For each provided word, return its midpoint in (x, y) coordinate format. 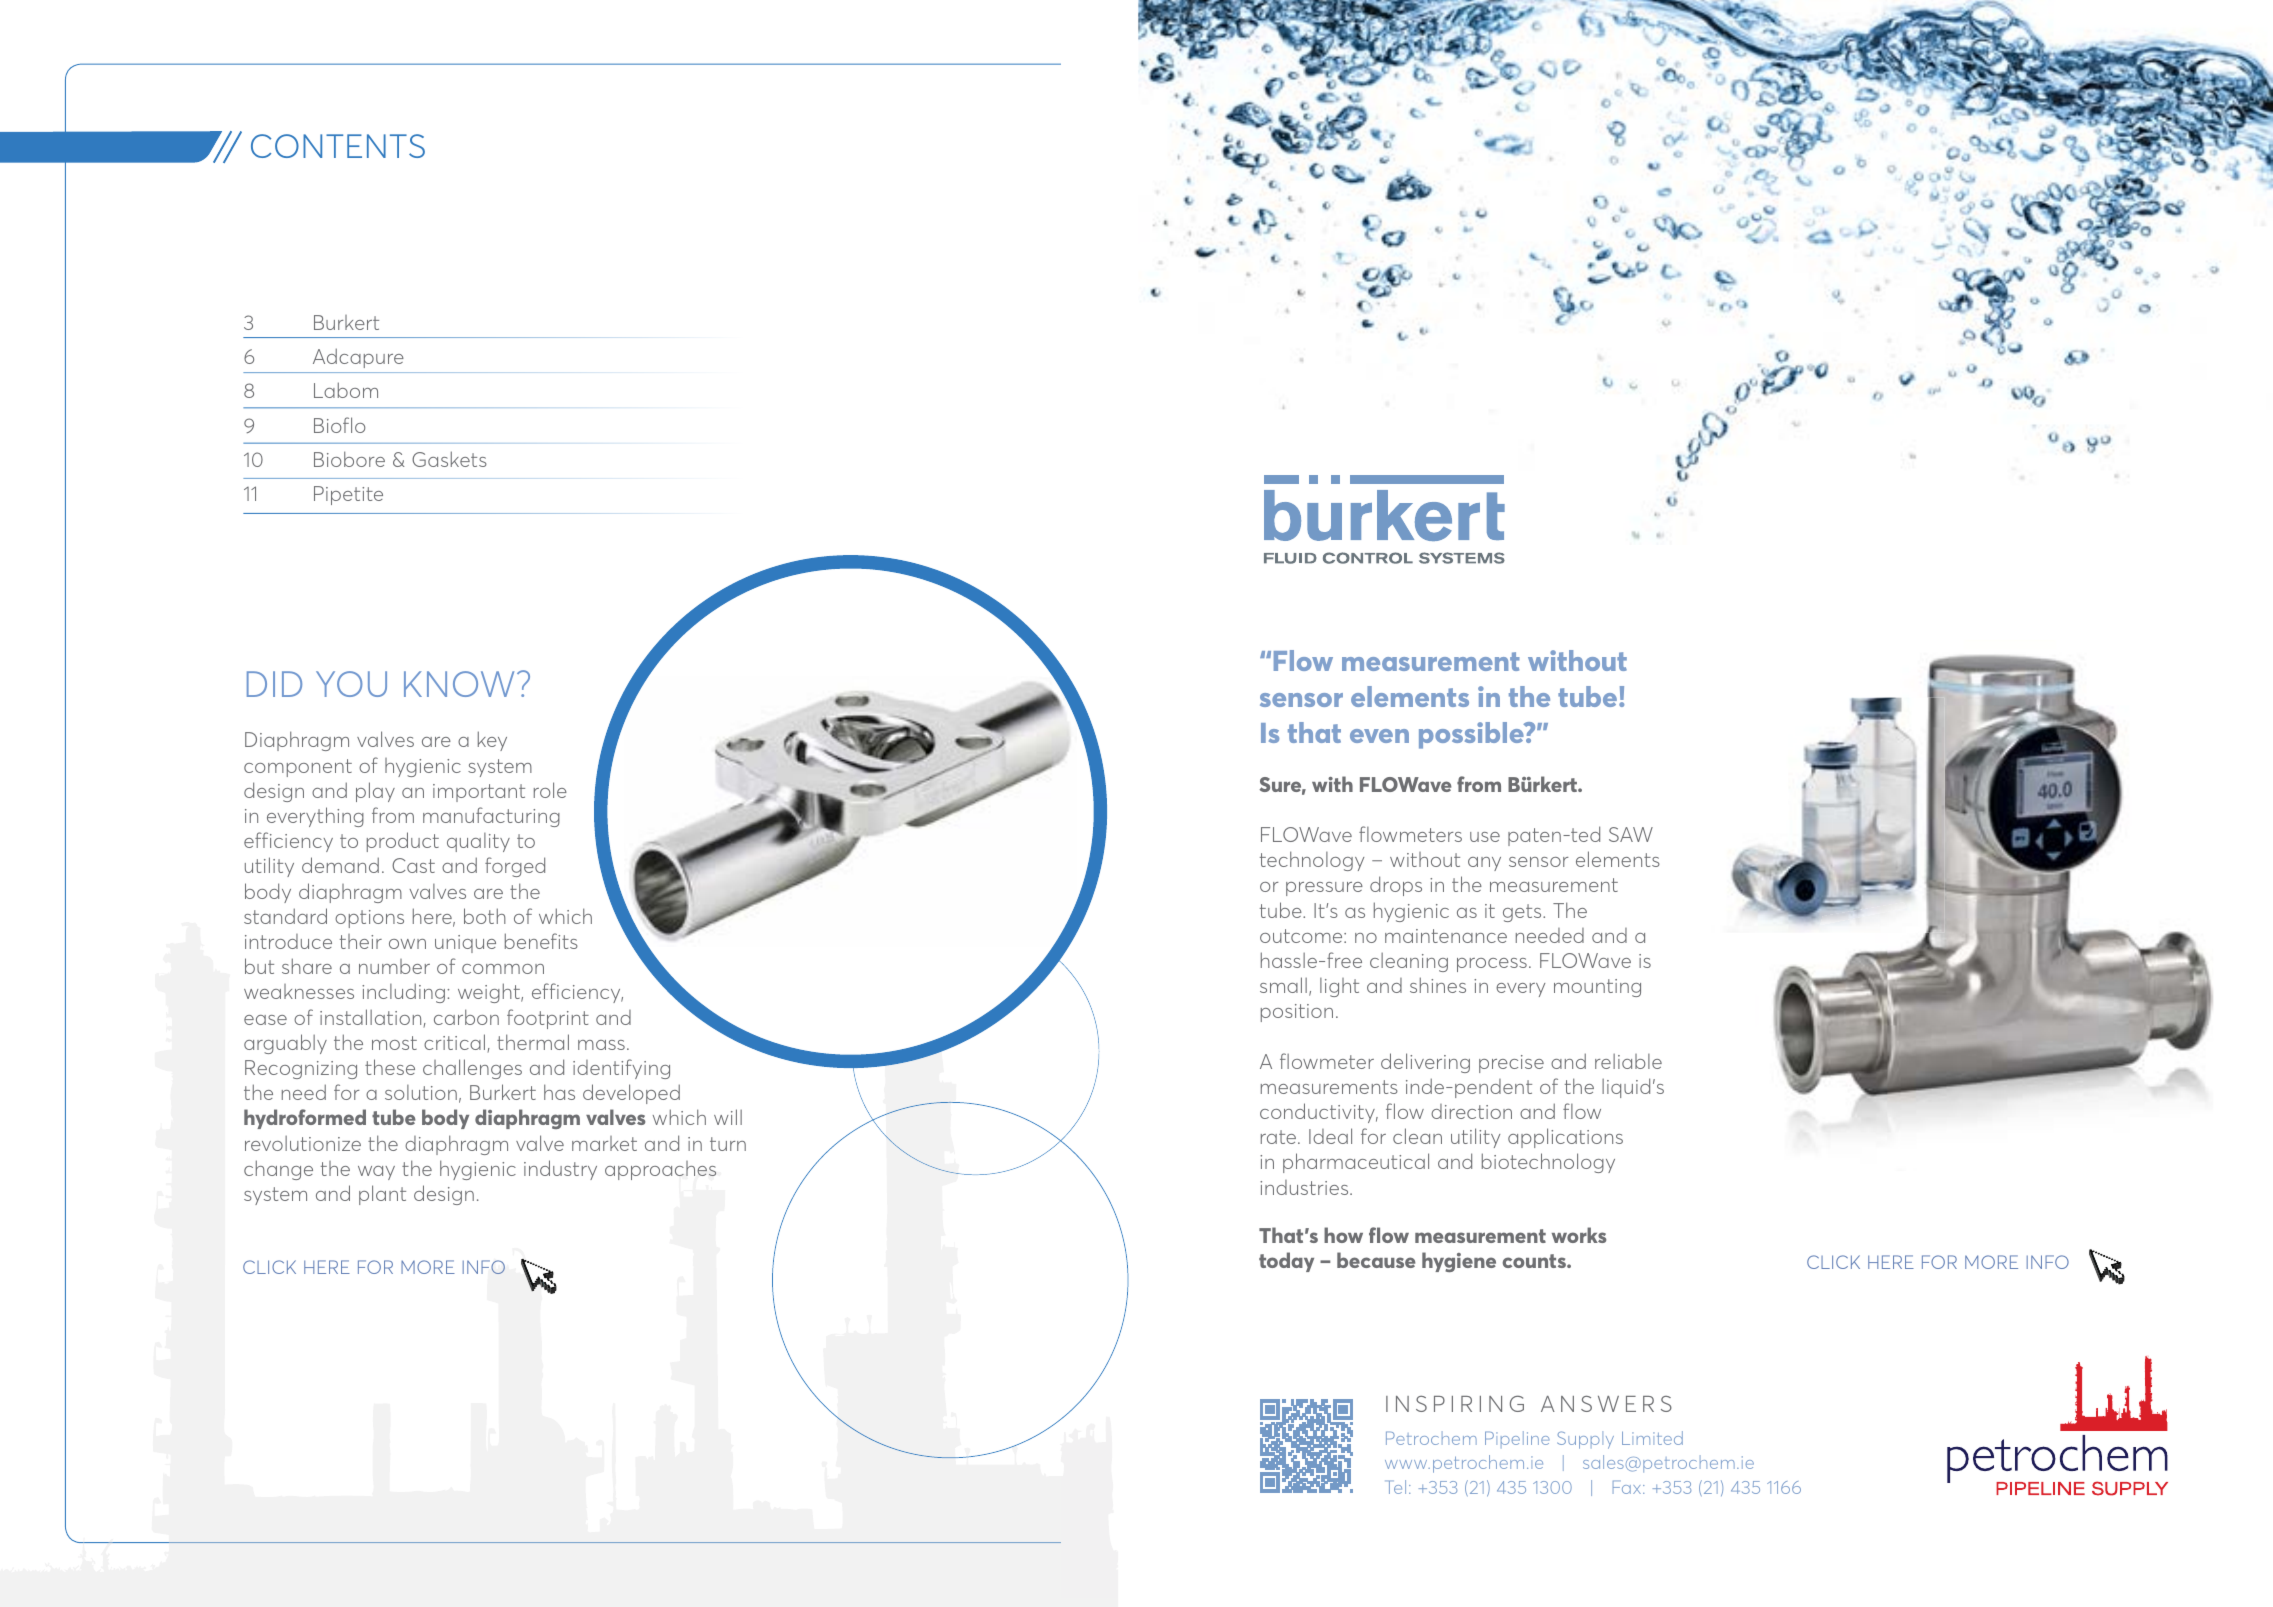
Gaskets (449, 459)
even (1379, 736)
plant (382, 1195)
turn (728, 1144)
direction (1471, 1111)
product (403, 842)
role (550, 790)
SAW (1631, 834)
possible (1472, 735)
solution (421, 1092)
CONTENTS (338, 146)
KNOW (459, 684)
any (1484, 864)
